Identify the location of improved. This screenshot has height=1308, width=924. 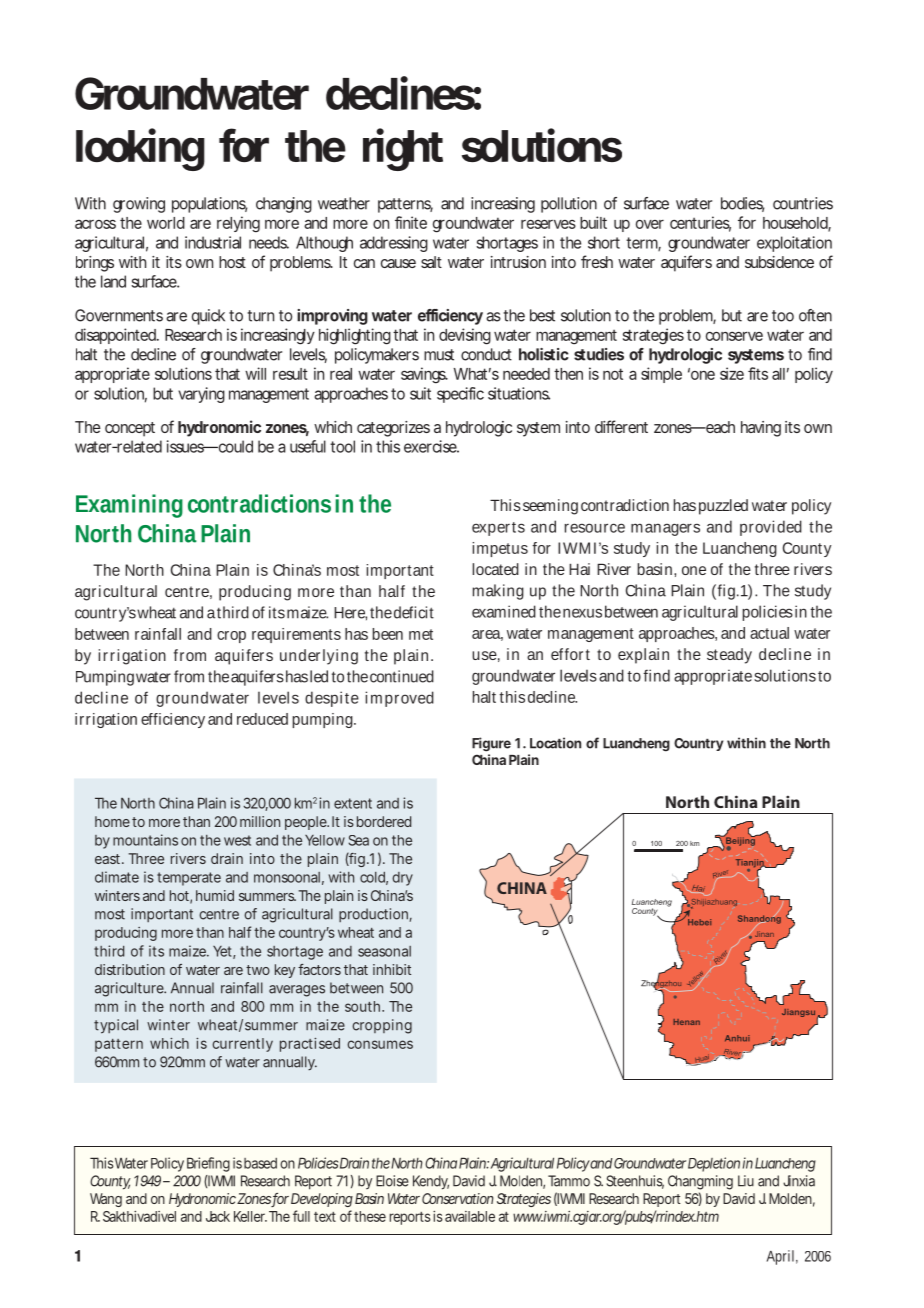
(399, 699).
